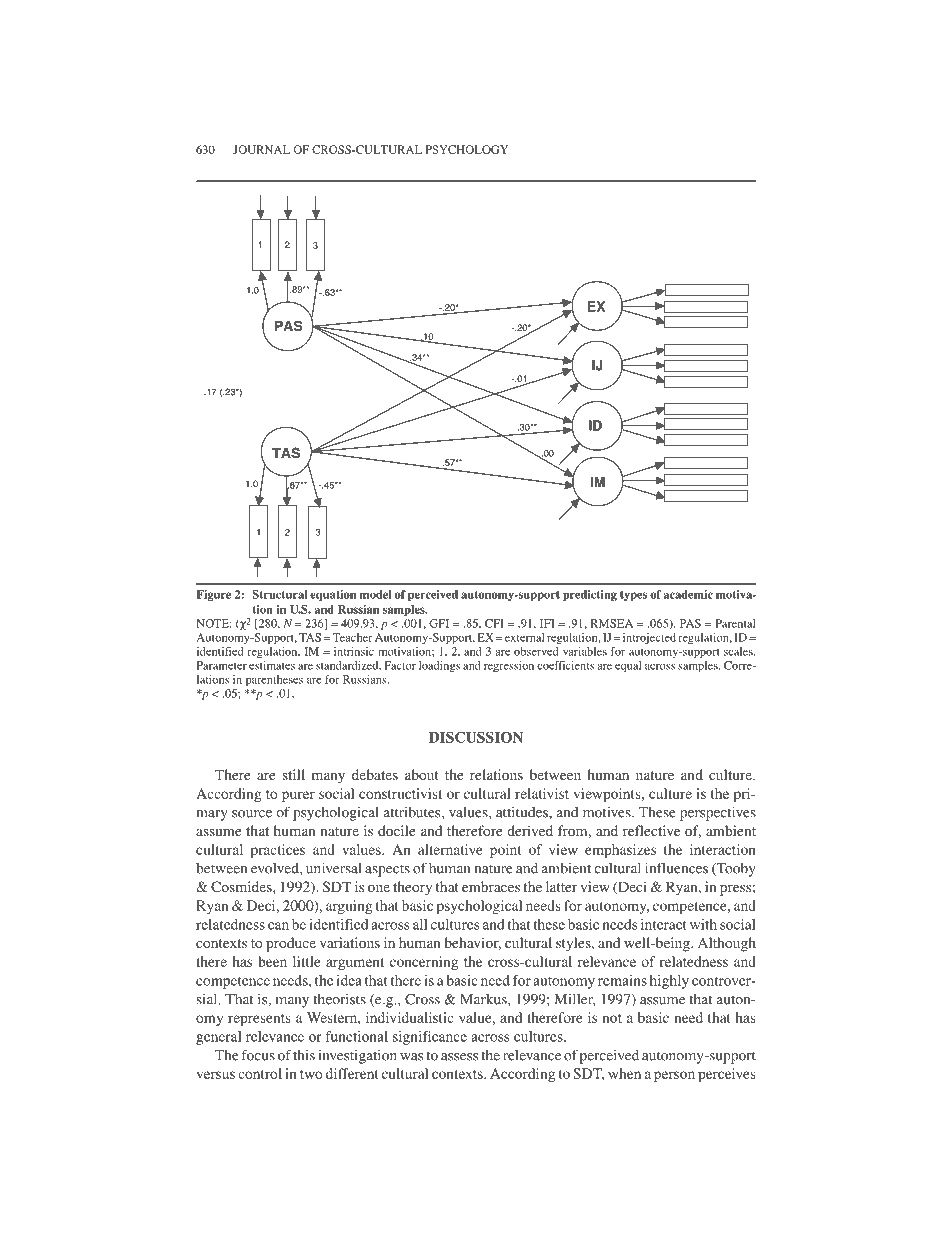  What do you see at coordinates (375, 594) in the page?
I see `model` at bounding box center [375, 594].
